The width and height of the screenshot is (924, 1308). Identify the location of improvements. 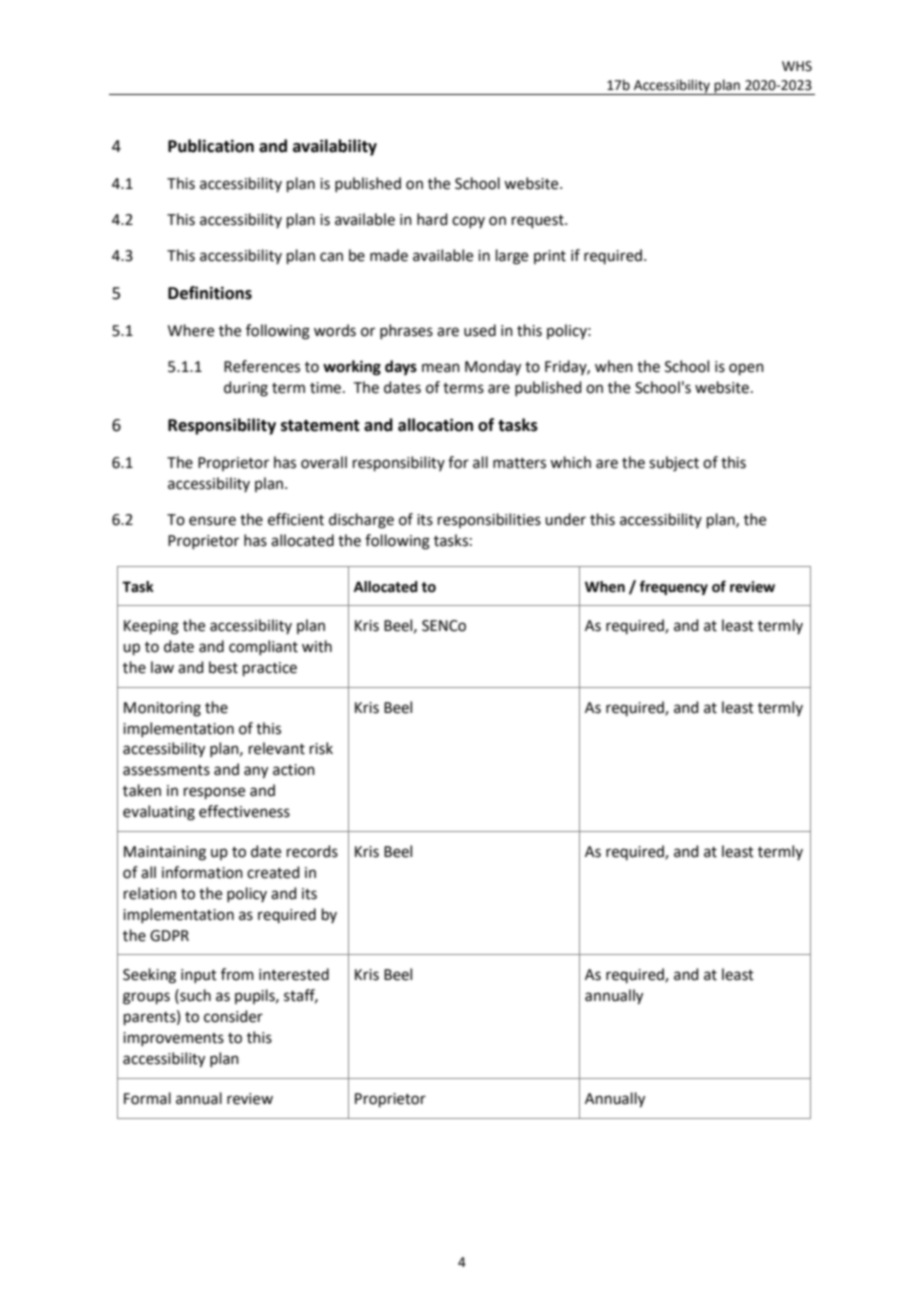
(173, 1039).
